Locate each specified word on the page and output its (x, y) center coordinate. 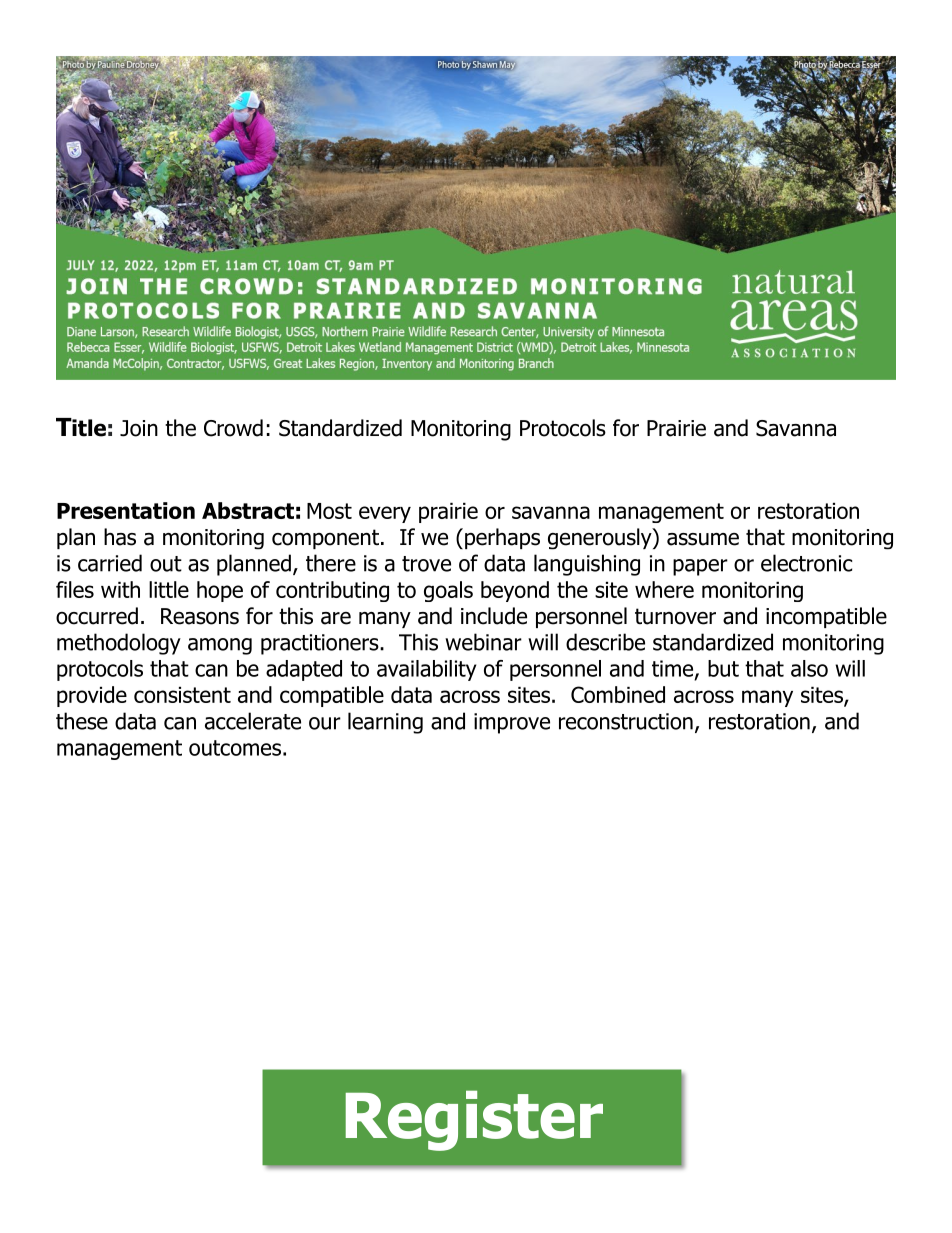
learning (385, 723)
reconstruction (626, 721)
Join (139, 428)
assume (703, 539)
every (385, 514)
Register (474, 1120)
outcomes (235, 748)
